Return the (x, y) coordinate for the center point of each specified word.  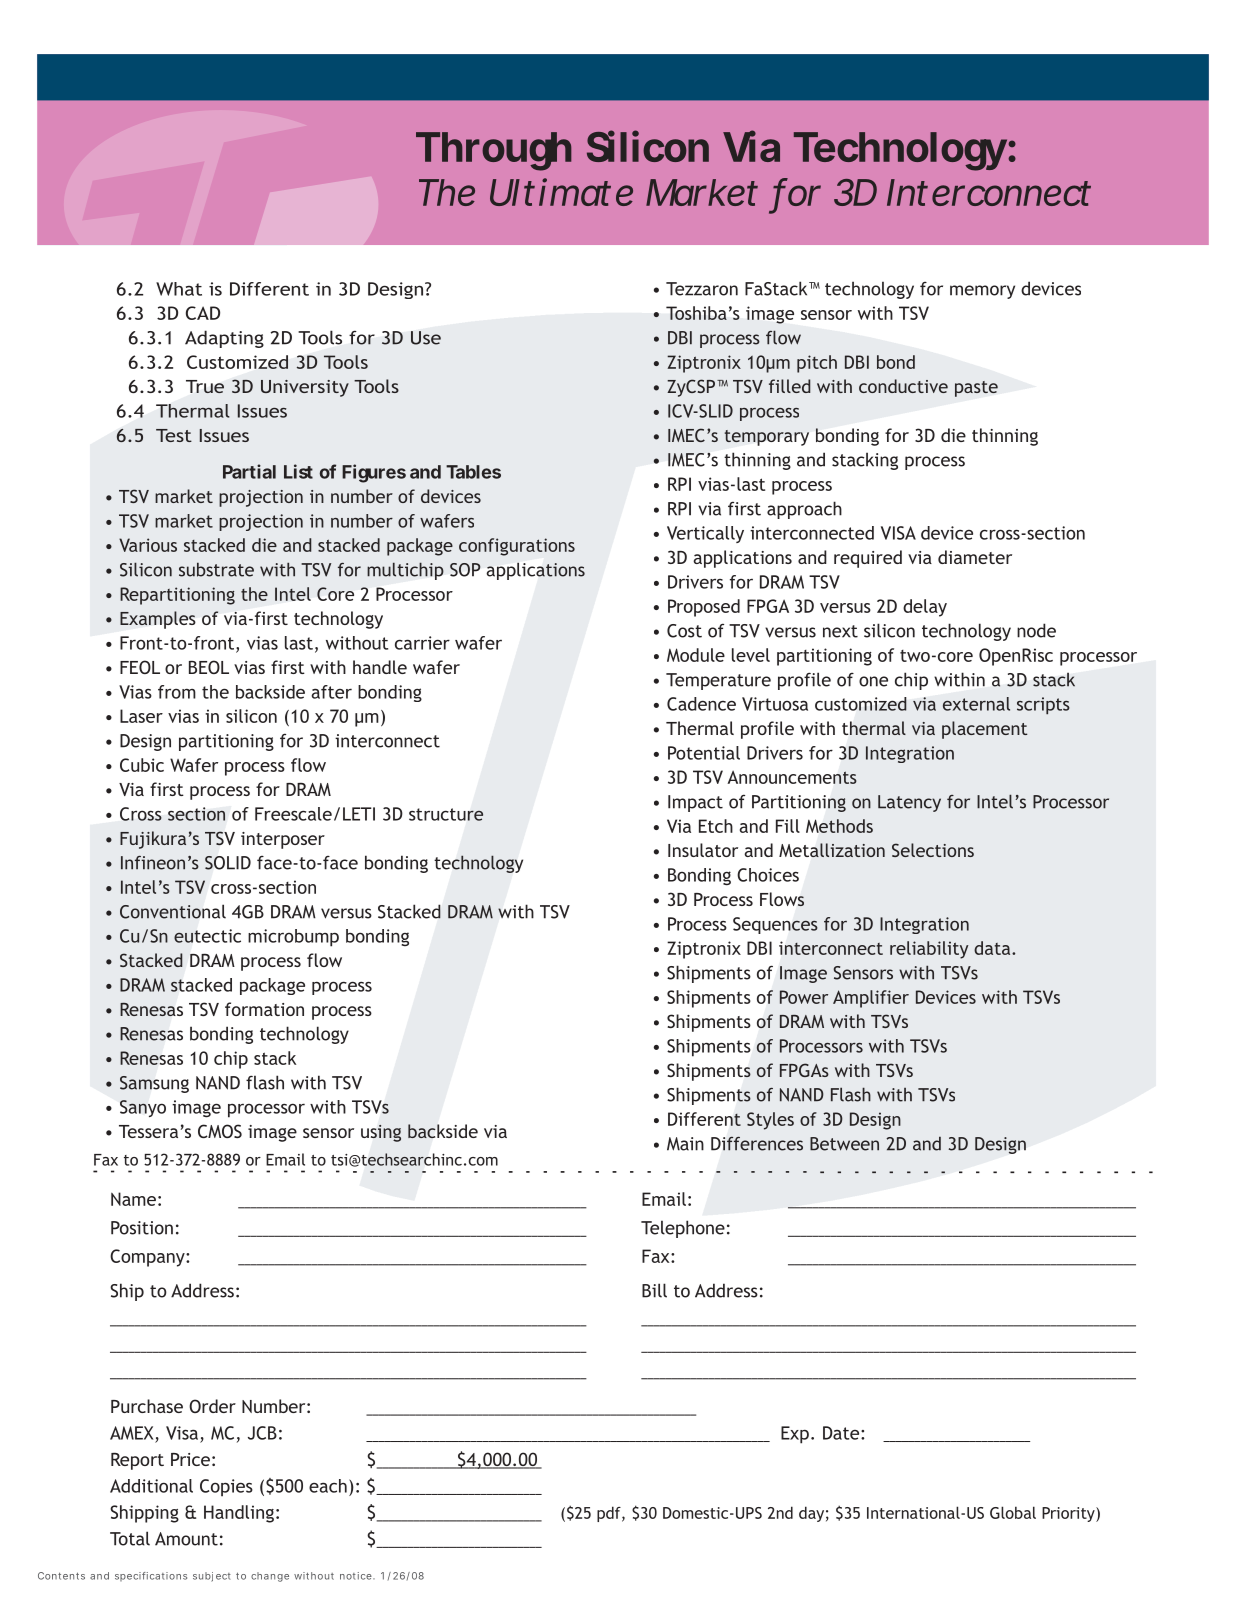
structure (446, 814)
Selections (933, 850)
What (179, 289)
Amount (186, 1539)
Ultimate (561, 192)
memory (982, 292)
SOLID (228, 863)
